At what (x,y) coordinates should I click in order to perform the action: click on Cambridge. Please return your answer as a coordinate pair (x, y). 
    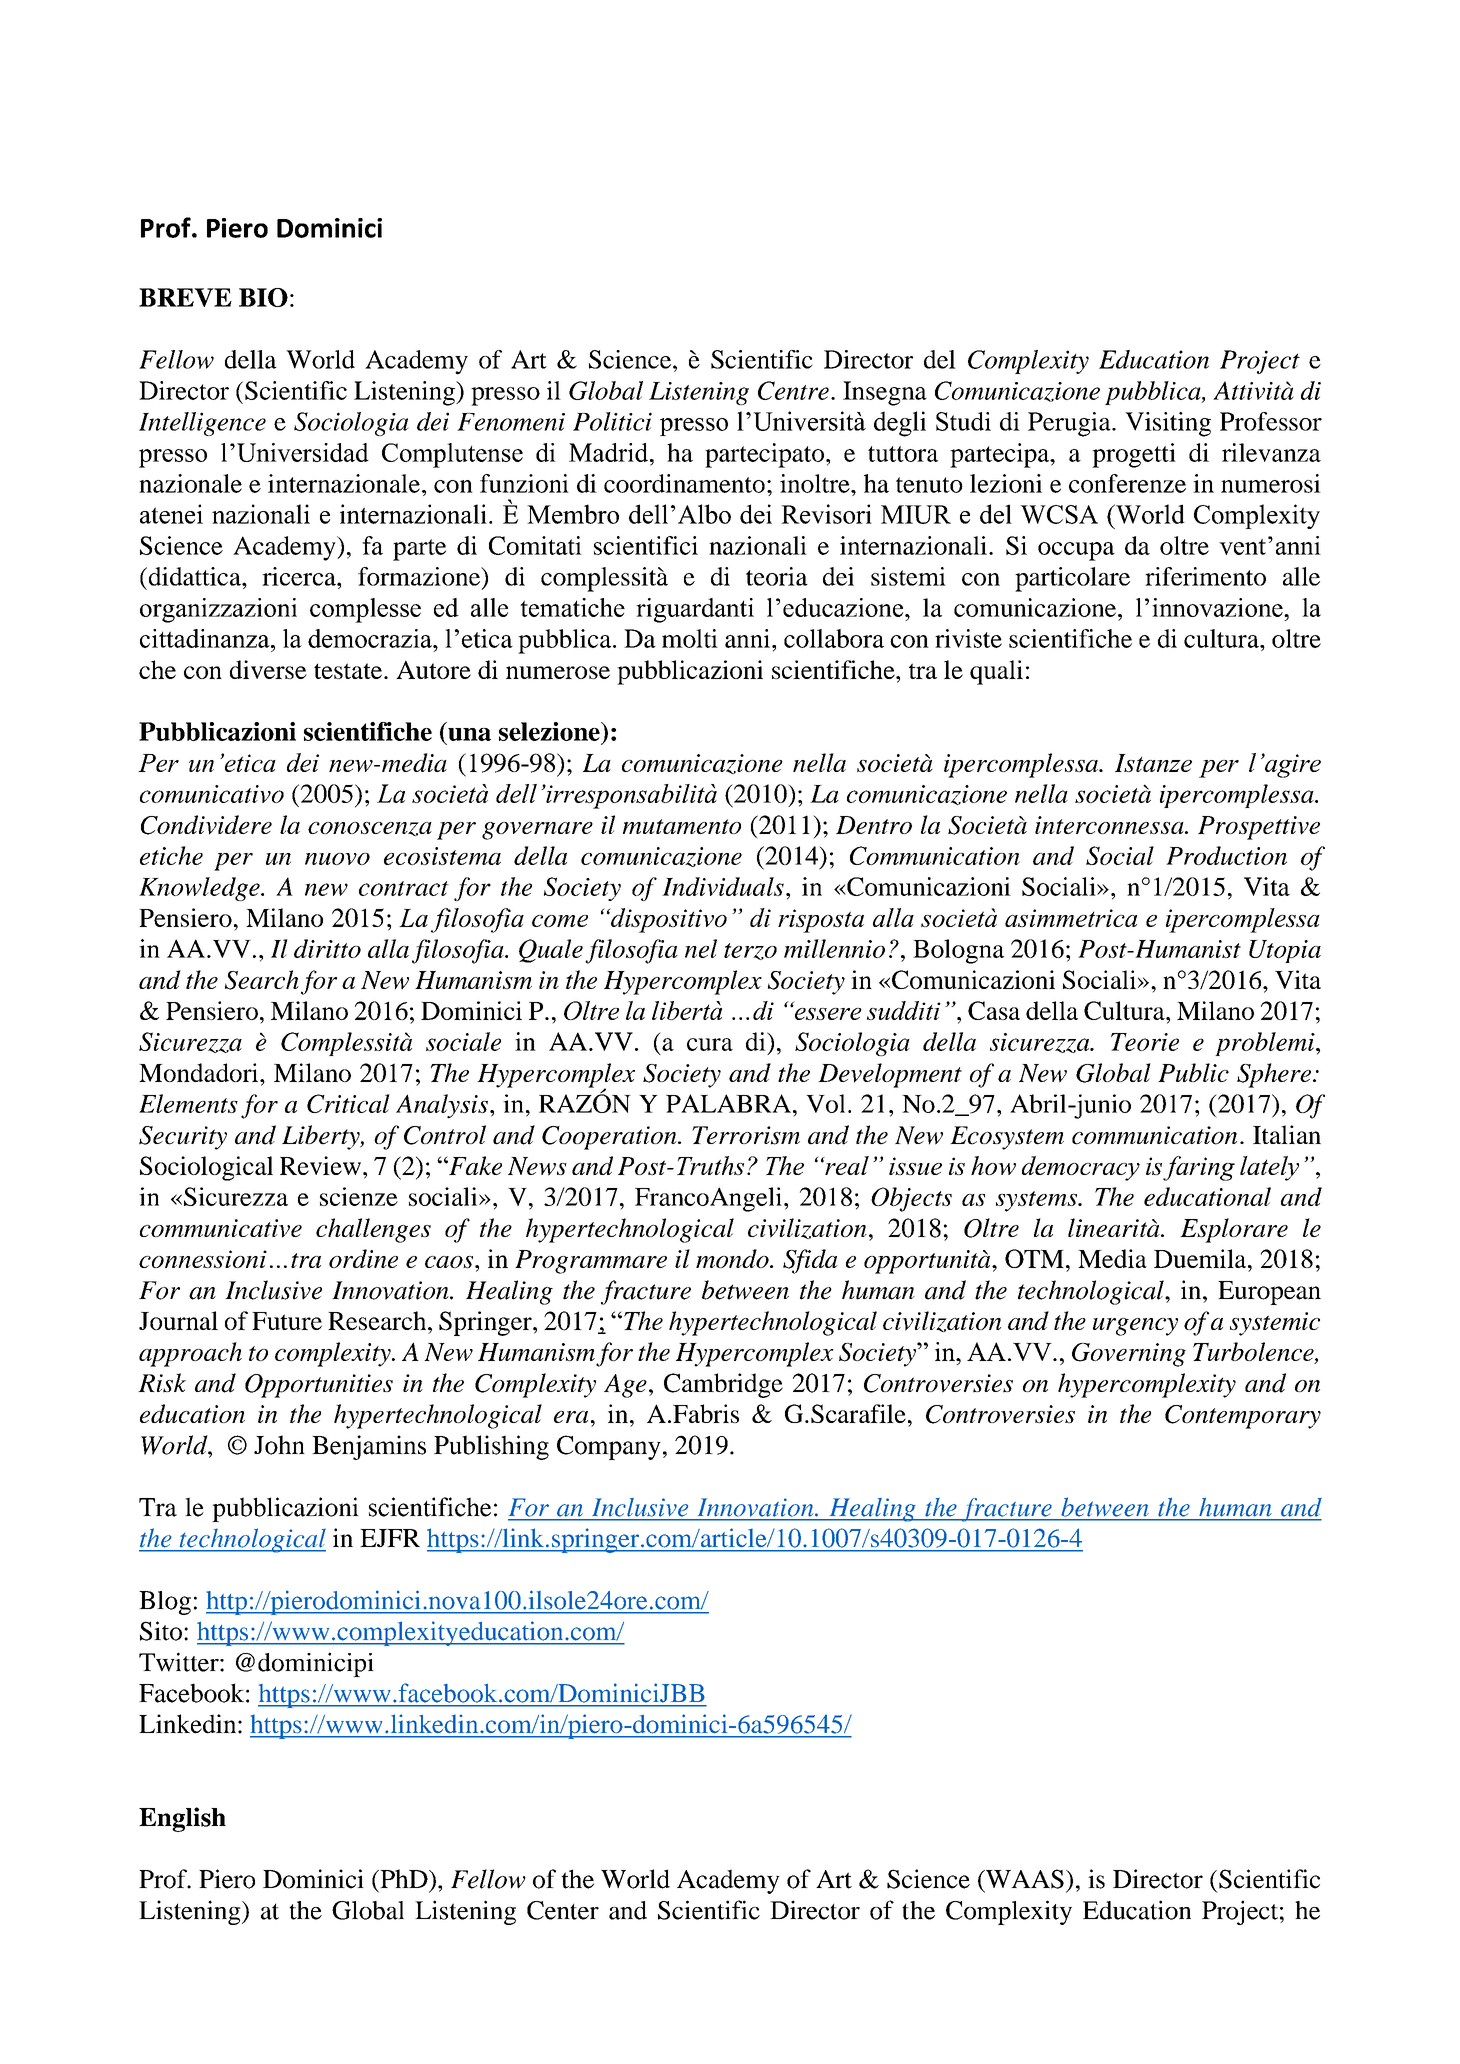
    Looking at the image, I should click on (723, 1385).
